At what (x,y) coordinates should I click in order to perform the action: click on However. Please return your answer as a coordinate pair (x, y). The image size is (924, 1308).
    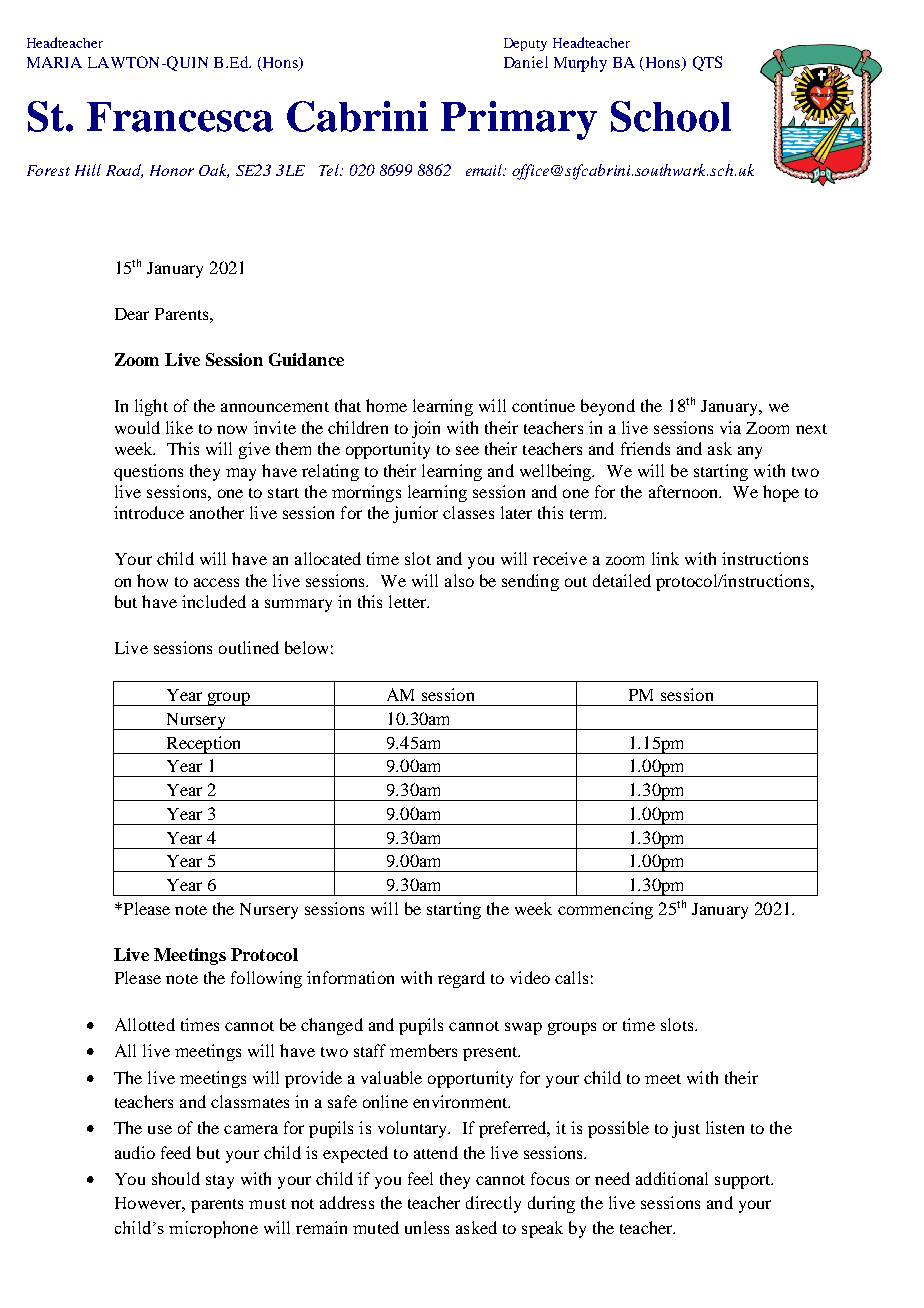
    Looking at the image, I should click on (150, 1204).
